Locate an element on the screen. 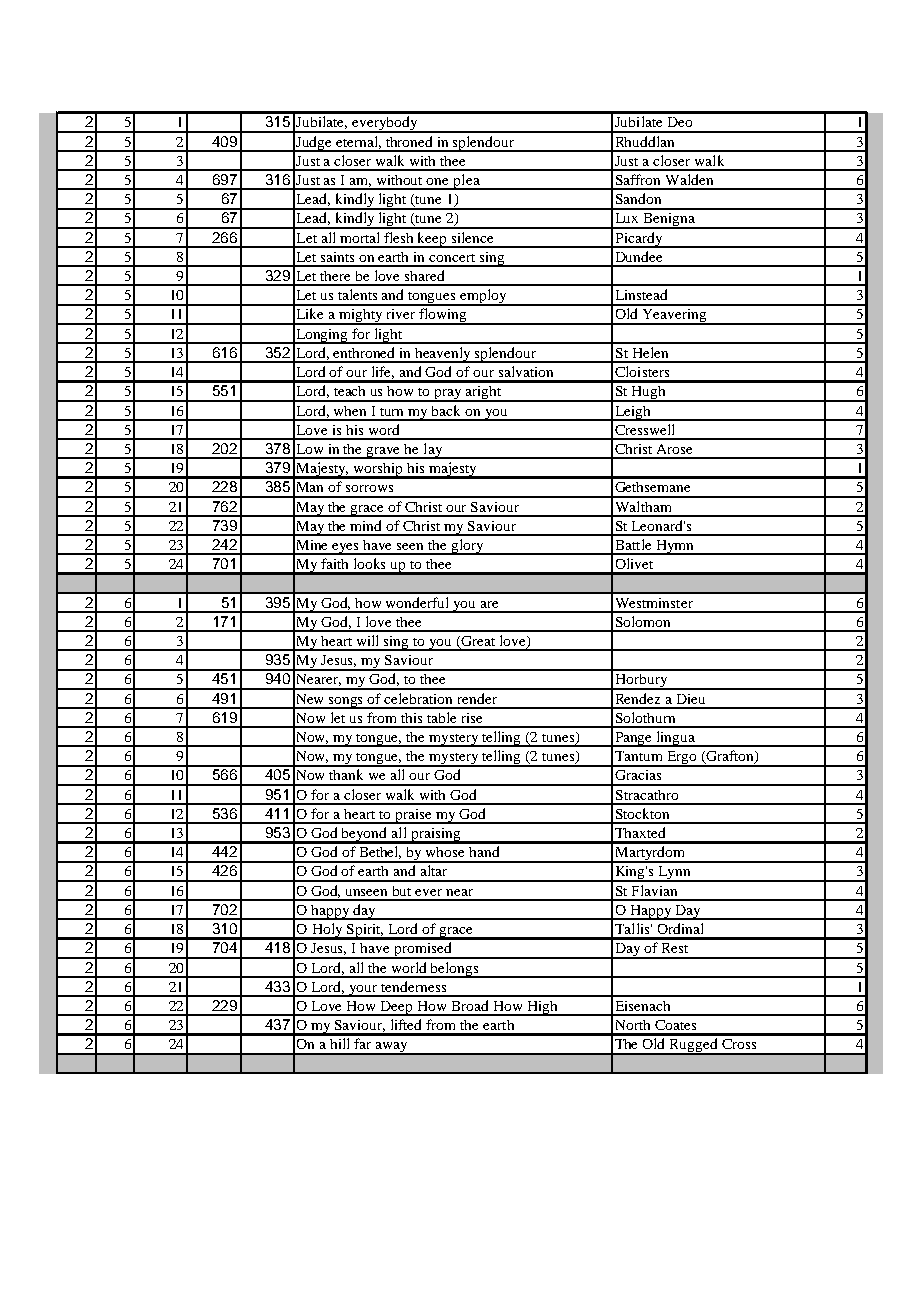 The height and width of the screenshot is (1308, 924). High is located at coordinates (542, 1008).
